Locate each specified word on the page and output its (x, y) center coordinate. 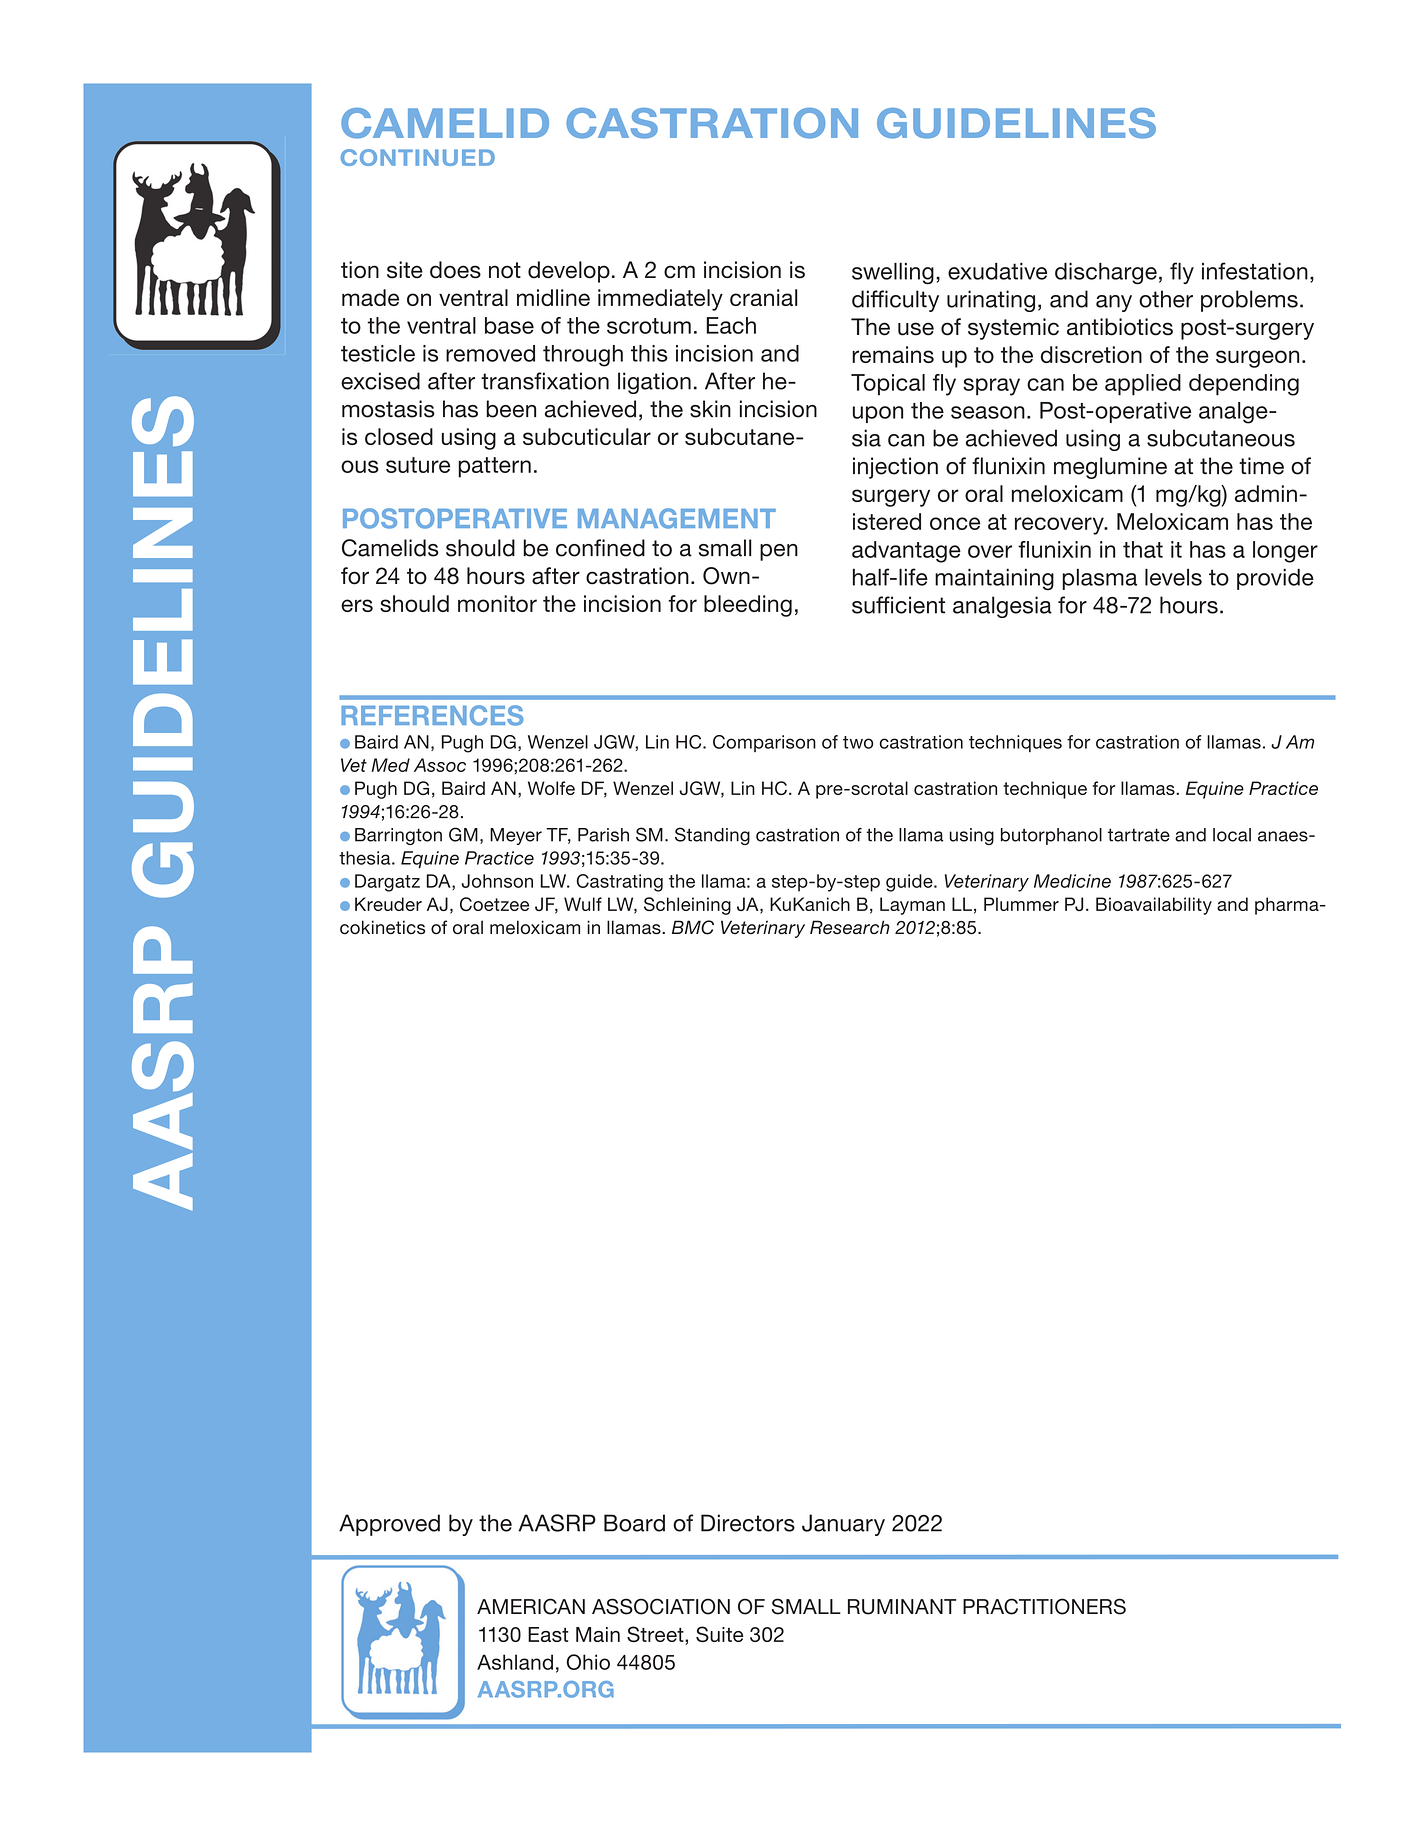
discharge (1106, 273)
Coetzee (494, 904)
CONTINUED (418, 157)
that (1143, 549)
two (858, 742)
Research (850, 927)
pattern (494, 467)
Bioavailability (1154, 906)
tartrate (1139, 835)
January (843, 1525)
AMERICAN (531, 1606)
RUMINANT (902, 1607)
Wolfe (551, 788)
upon (878, 414)
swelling (893, 273)
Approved (389, 1525)
